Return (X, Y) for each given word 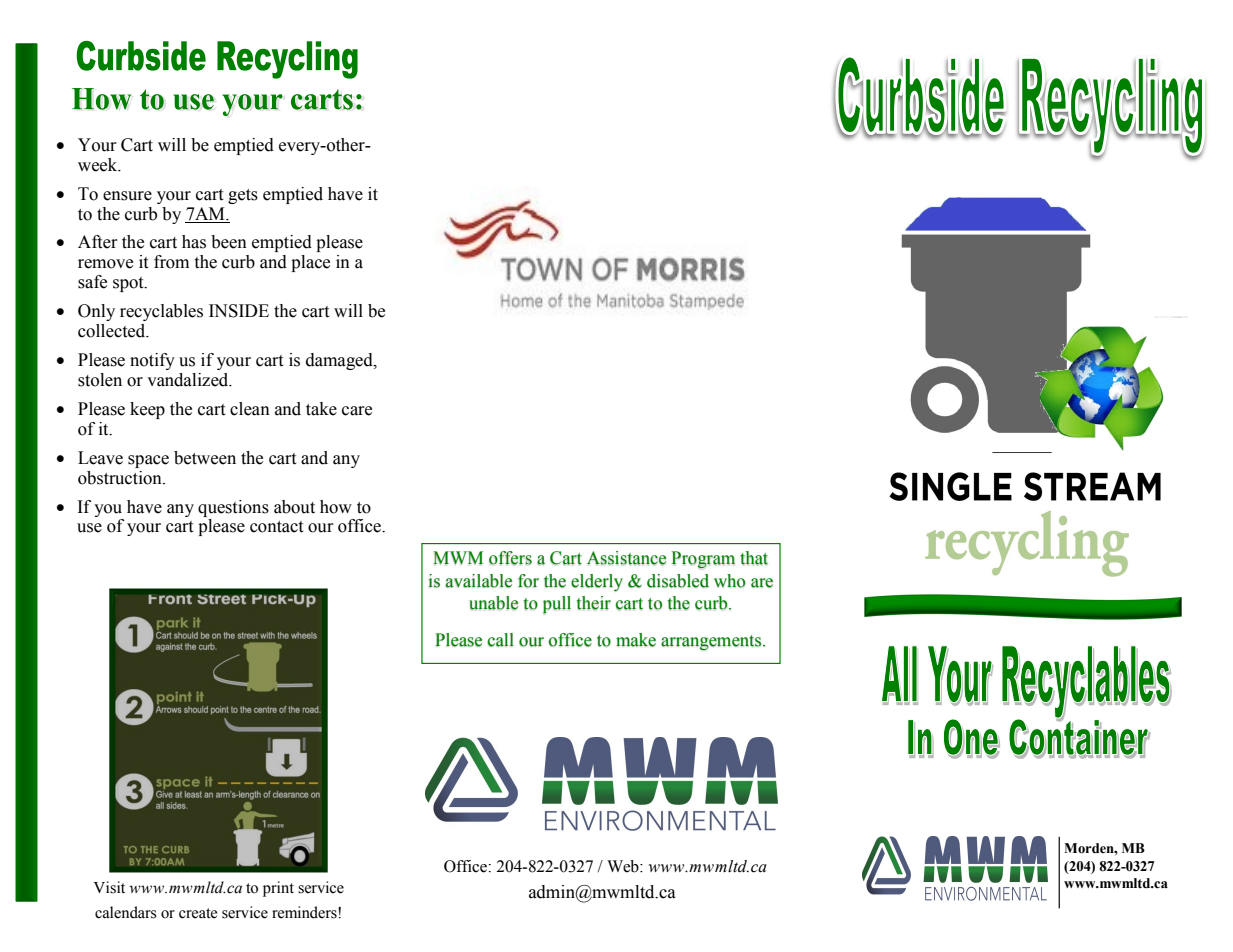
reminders (305, 912)
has (194, 242)
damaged (340, 361)
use (89, 528)
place (310, 263)
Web (624, 866)
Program (703, 559)
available (478, 581)
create (198, 913)
